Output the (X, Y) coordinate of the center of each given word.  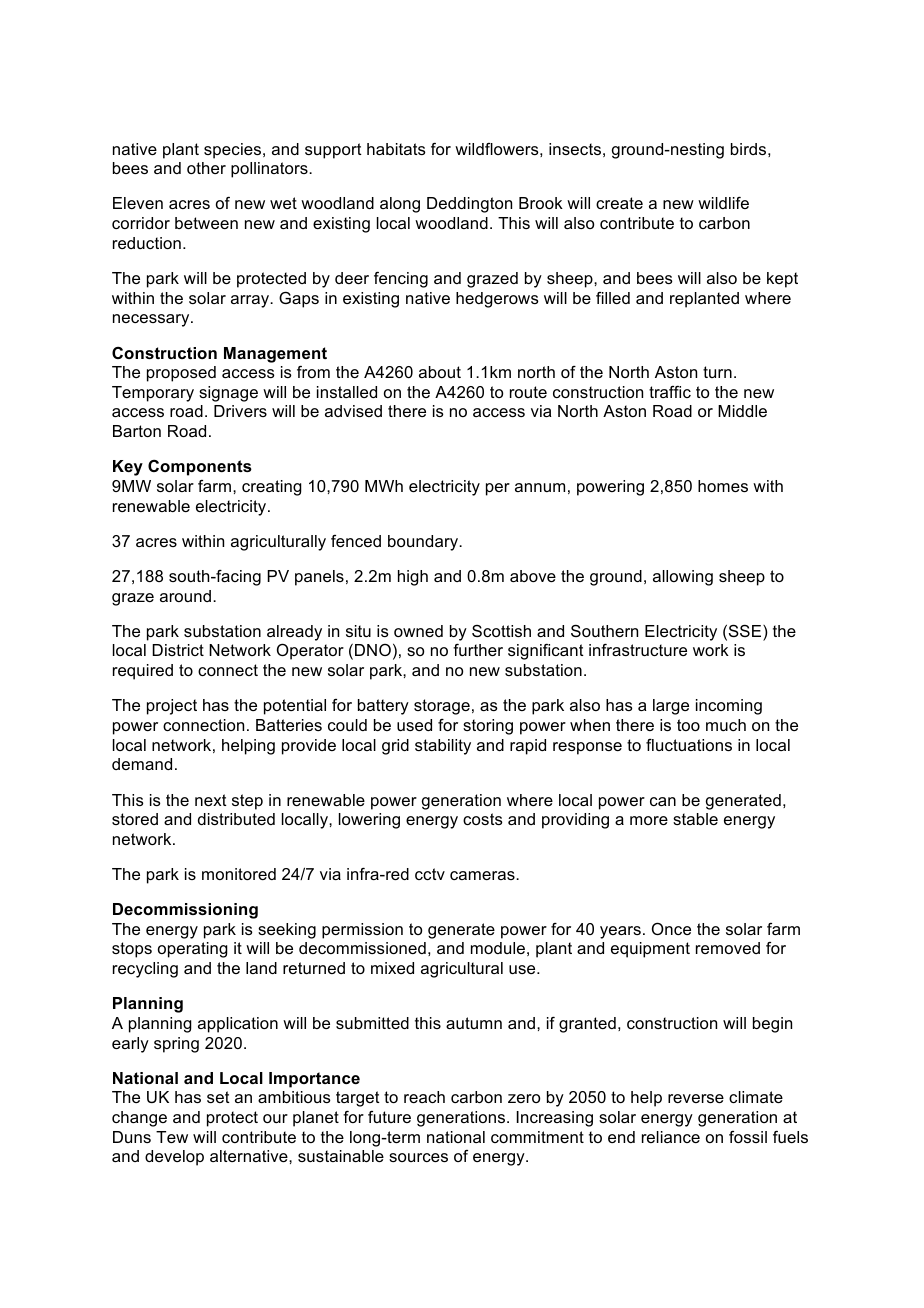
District (178, 650)
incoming (729, 707)
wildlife (723, 203)
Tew (172, 1137)
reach (424, 1097)
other (206, 168)
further (478, 650)
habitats (396, 149)
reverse (696, 1098)
